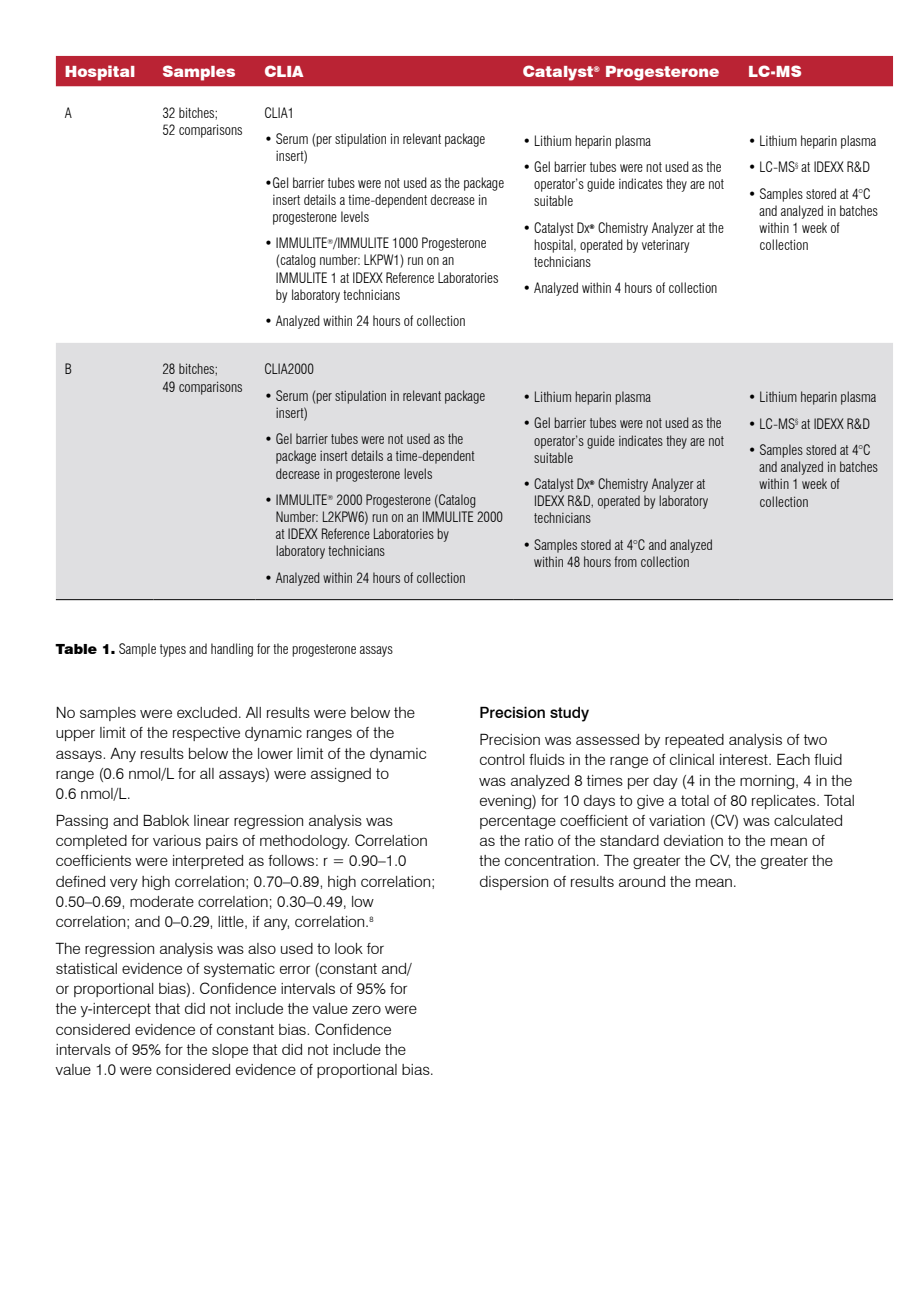 This image has height=1308, width=924. Describe the element at coordinates (569, 714) in the image. I see `study` at that location.
